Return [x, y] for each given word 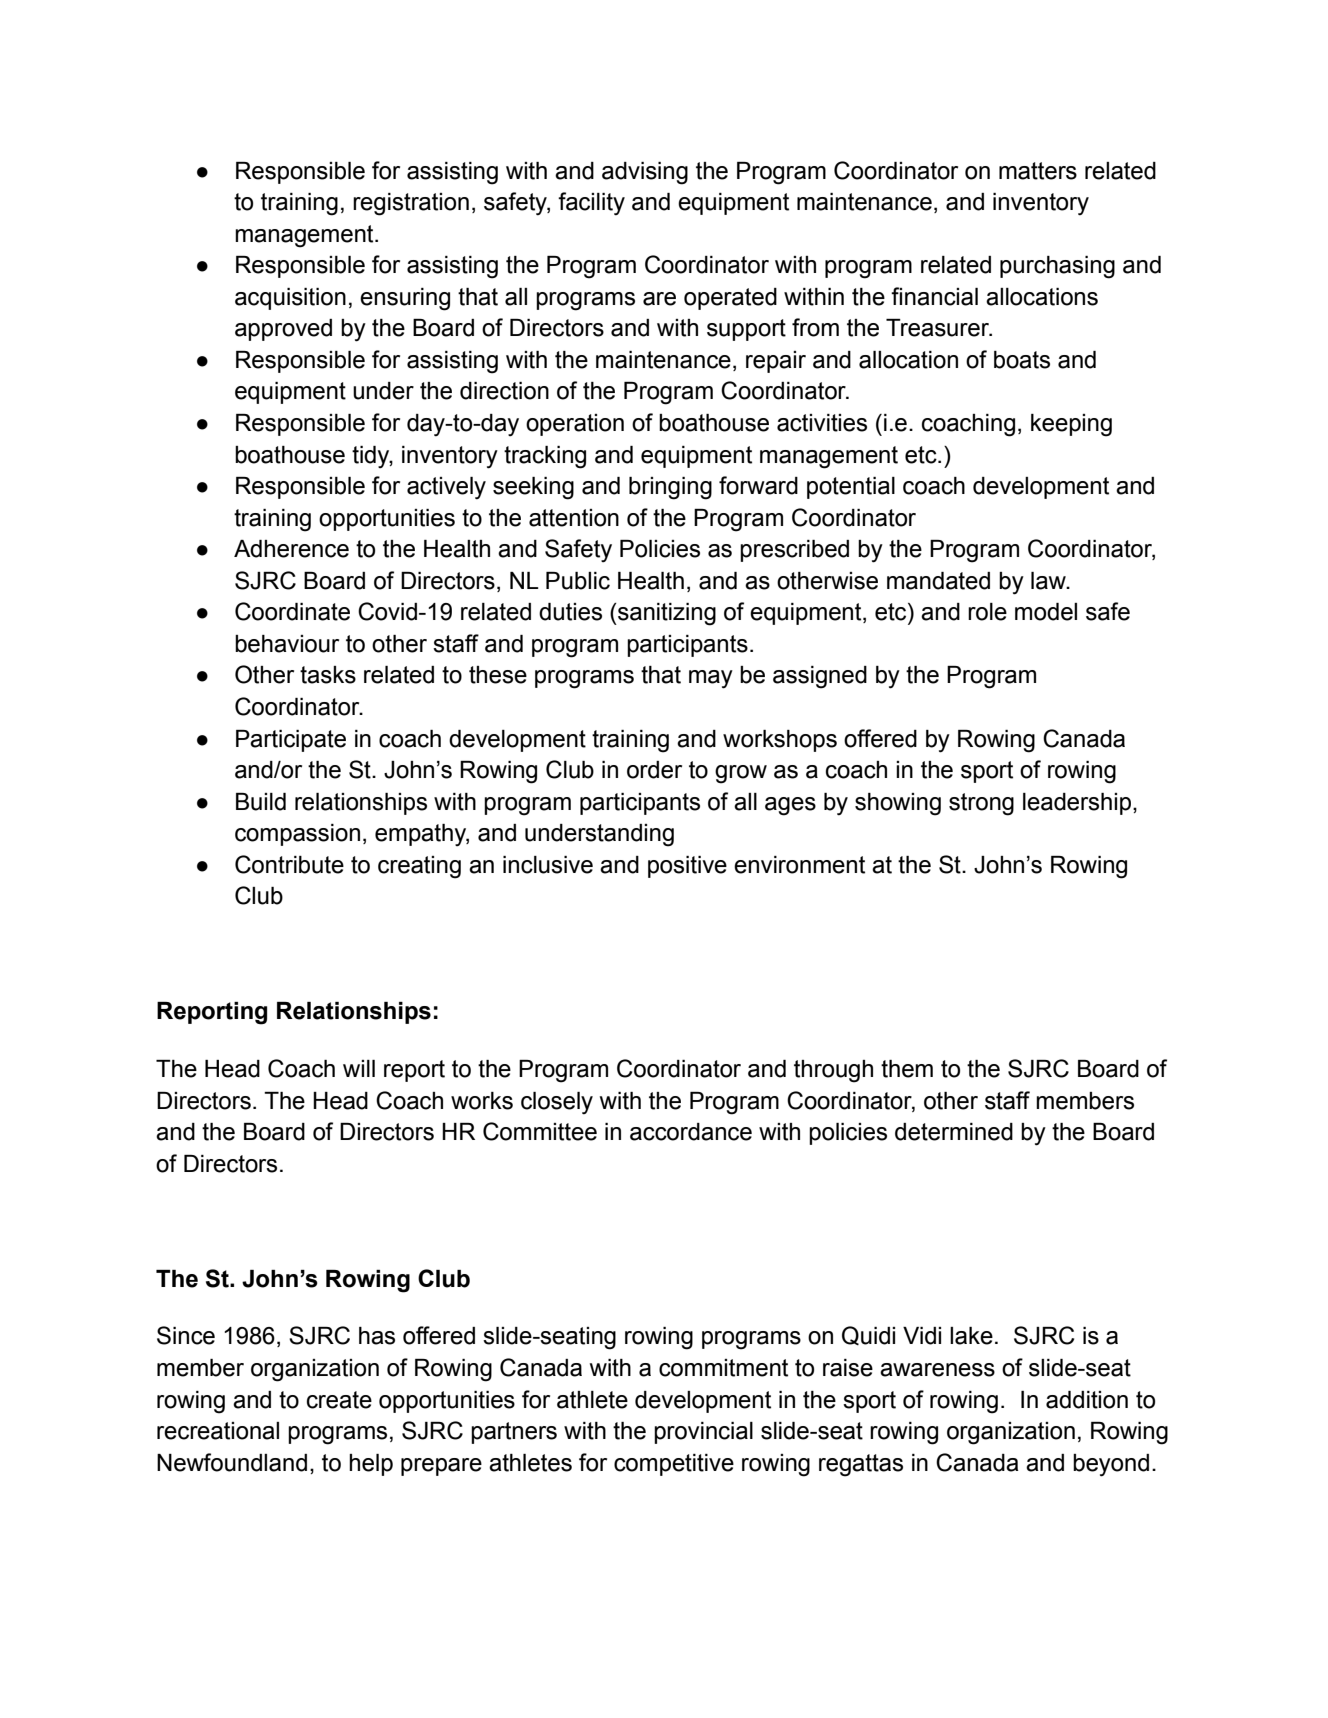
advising [645, 173]
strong [981, 804]
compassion [297, 835]
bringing [670, 488]
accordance [691, 1132]
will [359, 1068]
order [654, 770]
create [339, 1400]
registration [411, 204]
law [1049, 581]
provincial [703, 1433]
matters [1038, 171]
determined [954, 1132]
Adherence [291, 549]
